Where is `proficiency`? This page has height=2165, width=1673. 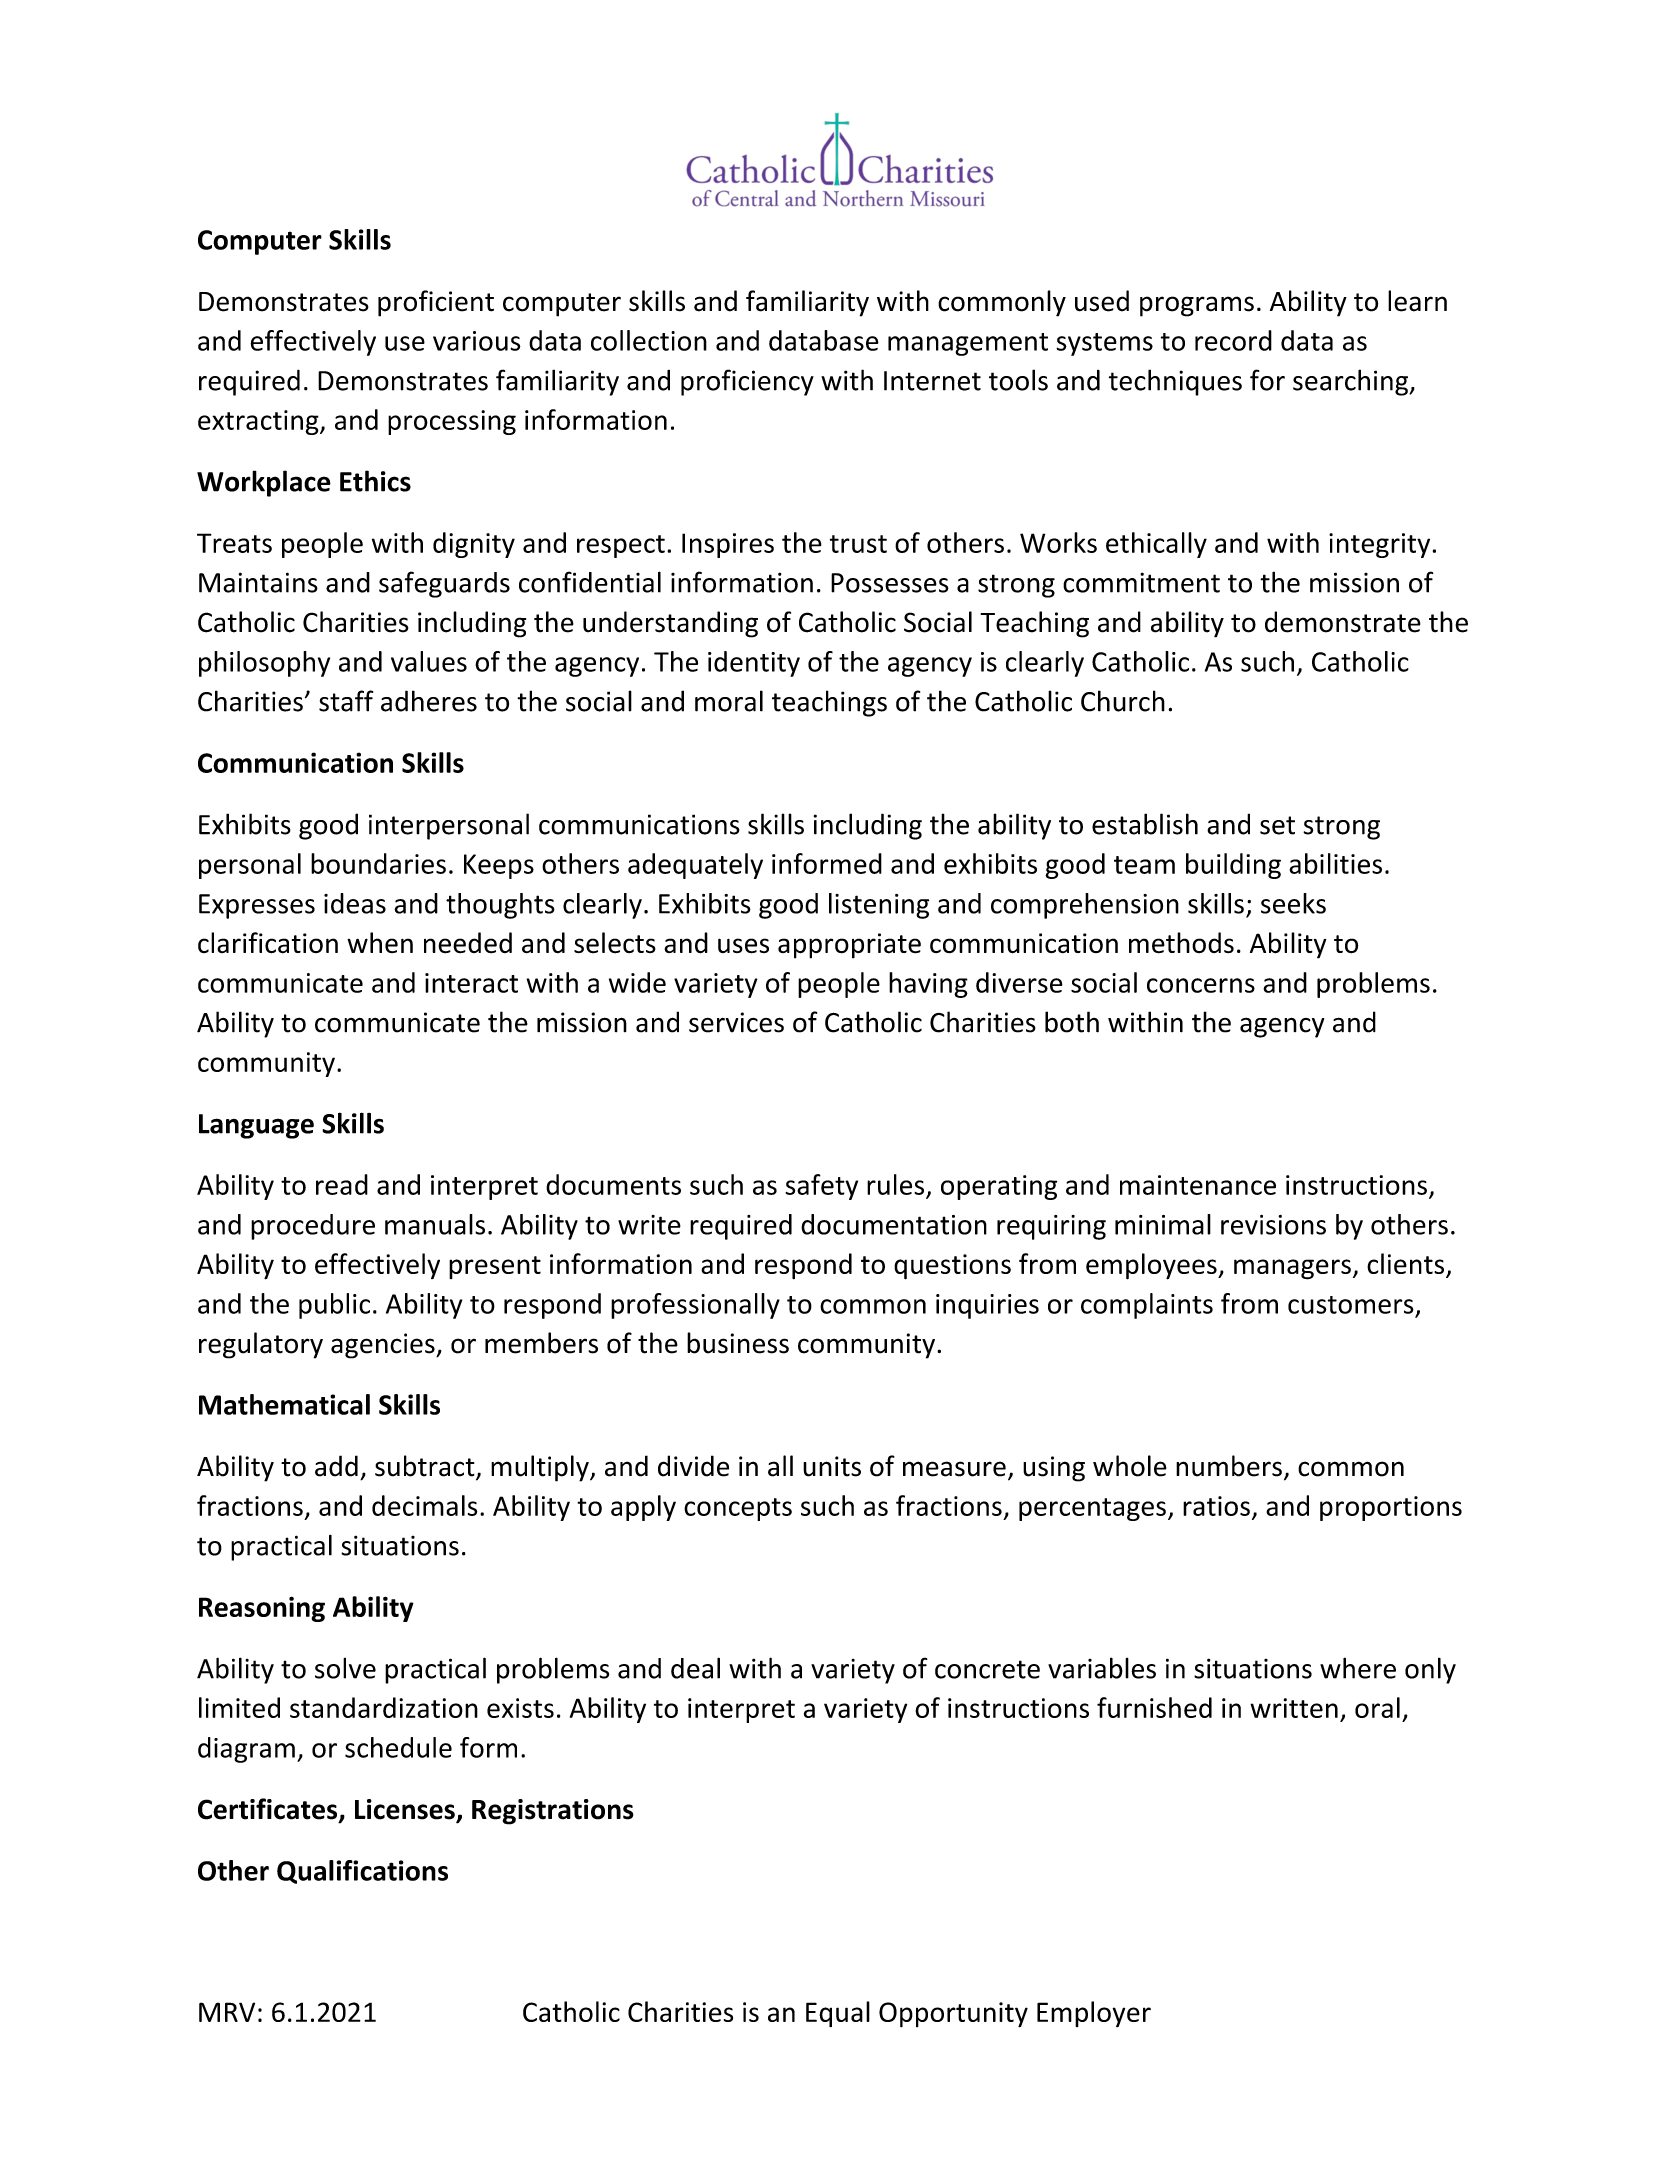 proficiency is located at coordinates (747, 382).
